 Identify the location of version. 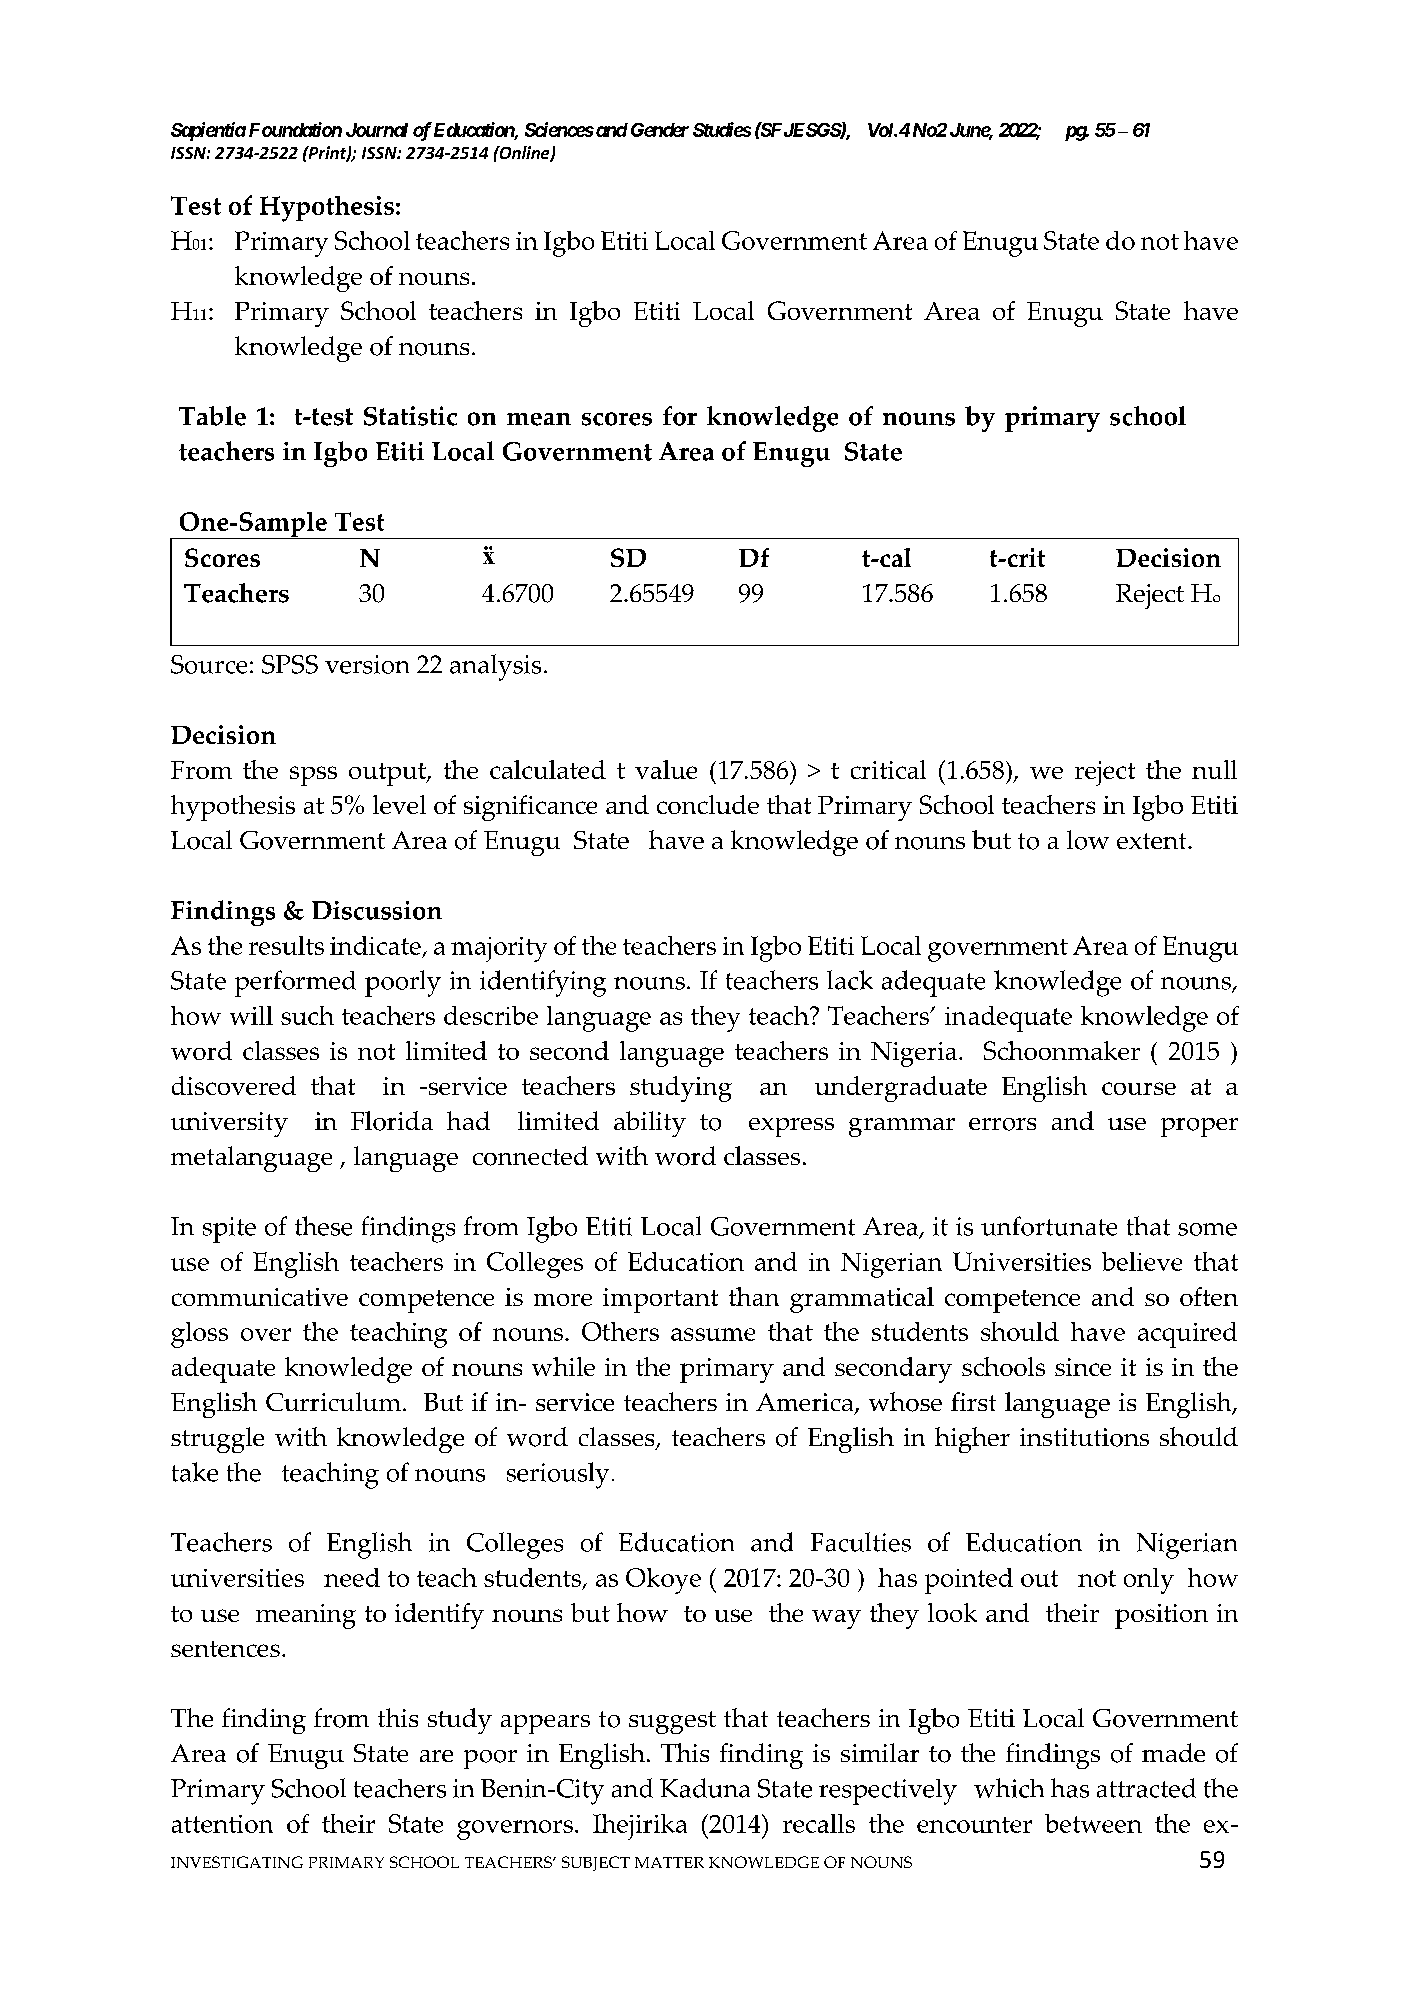
(367, 664).
